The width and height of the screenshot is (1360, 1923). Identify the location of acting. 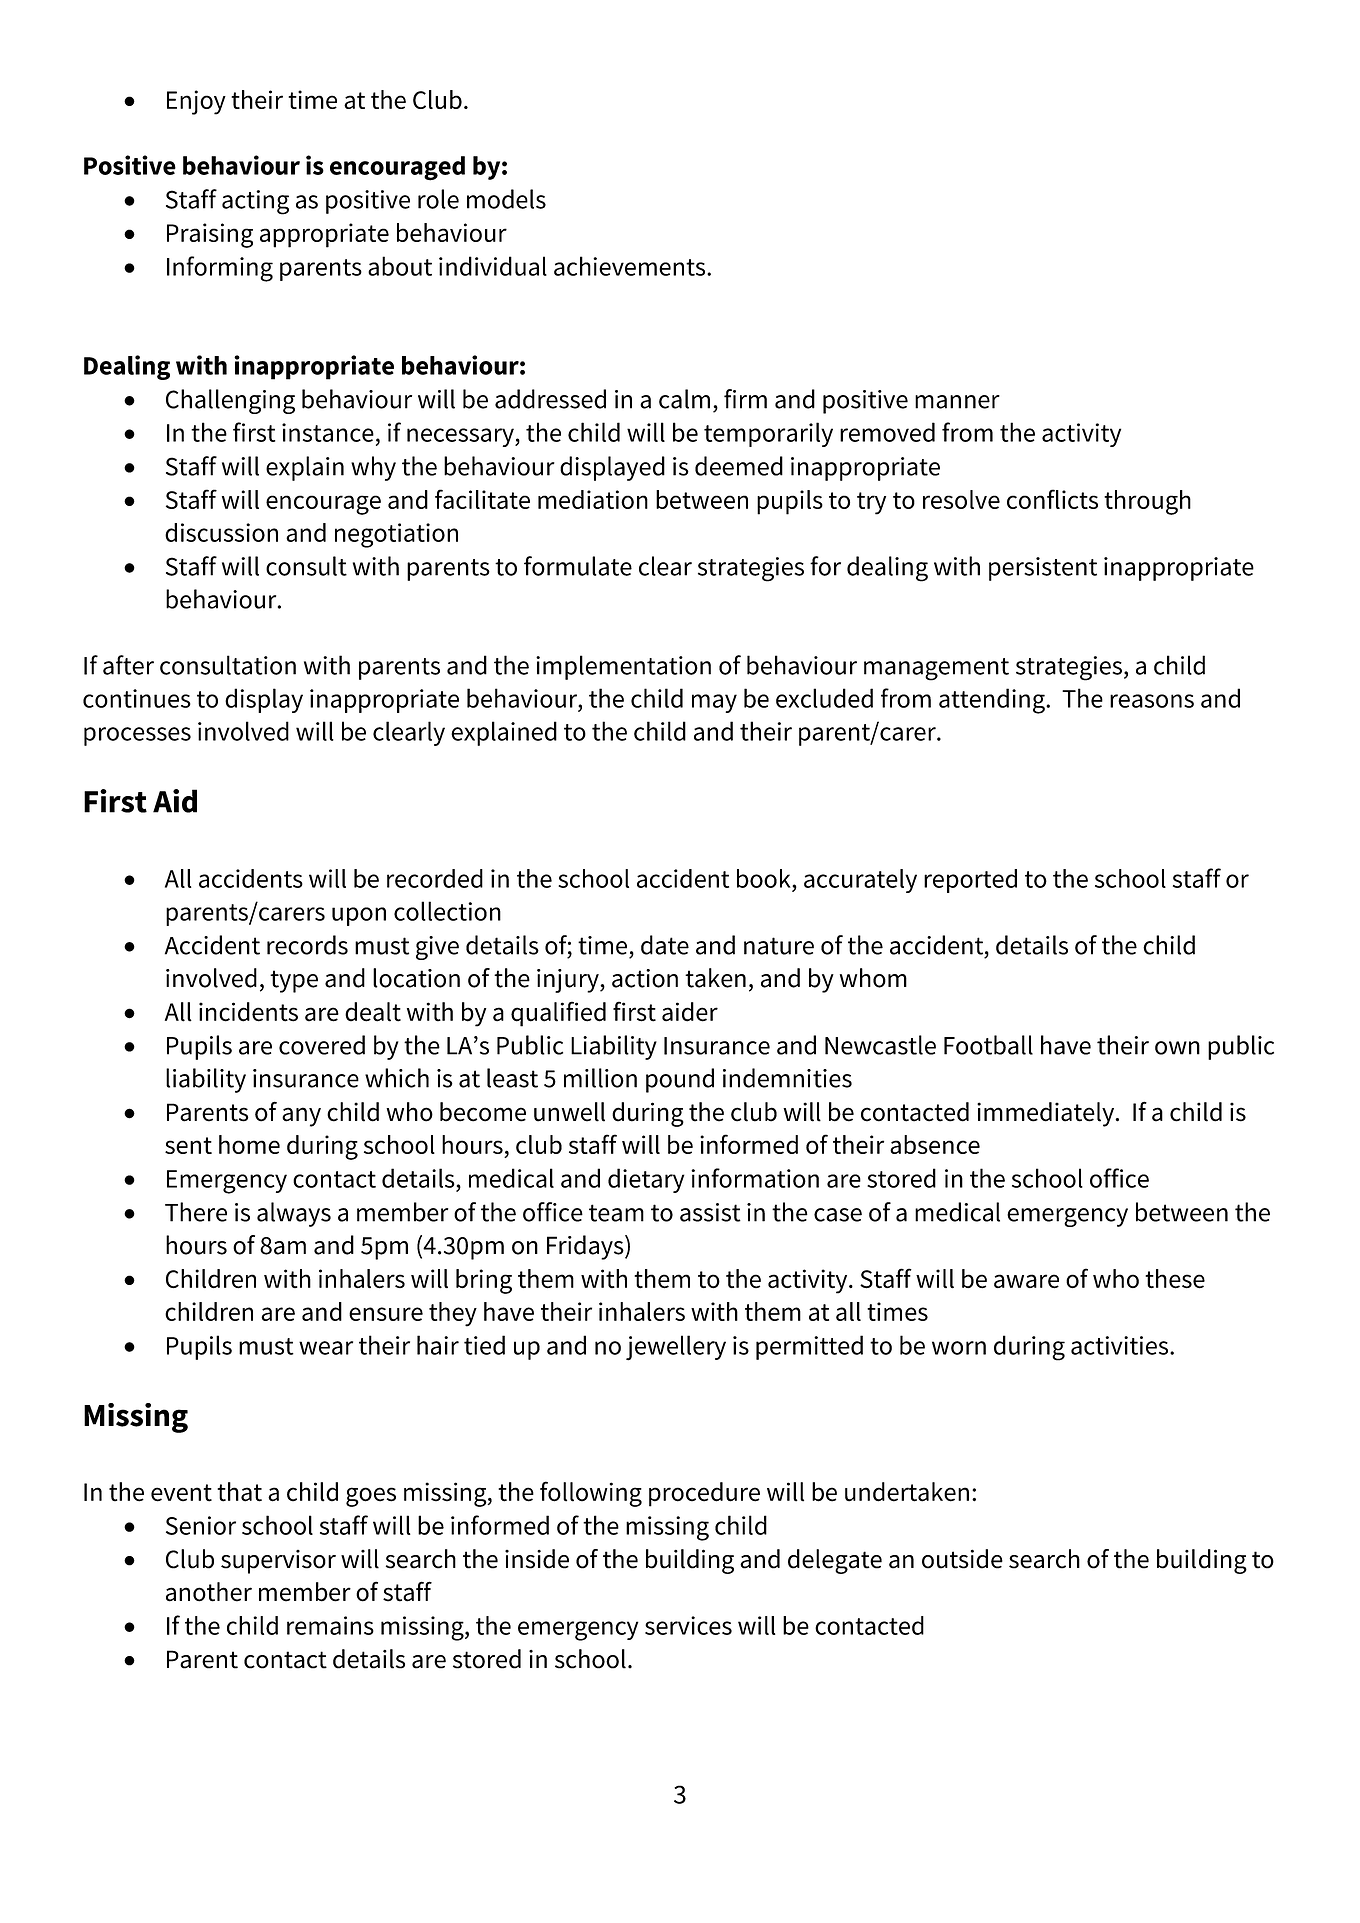
(255, 202).
